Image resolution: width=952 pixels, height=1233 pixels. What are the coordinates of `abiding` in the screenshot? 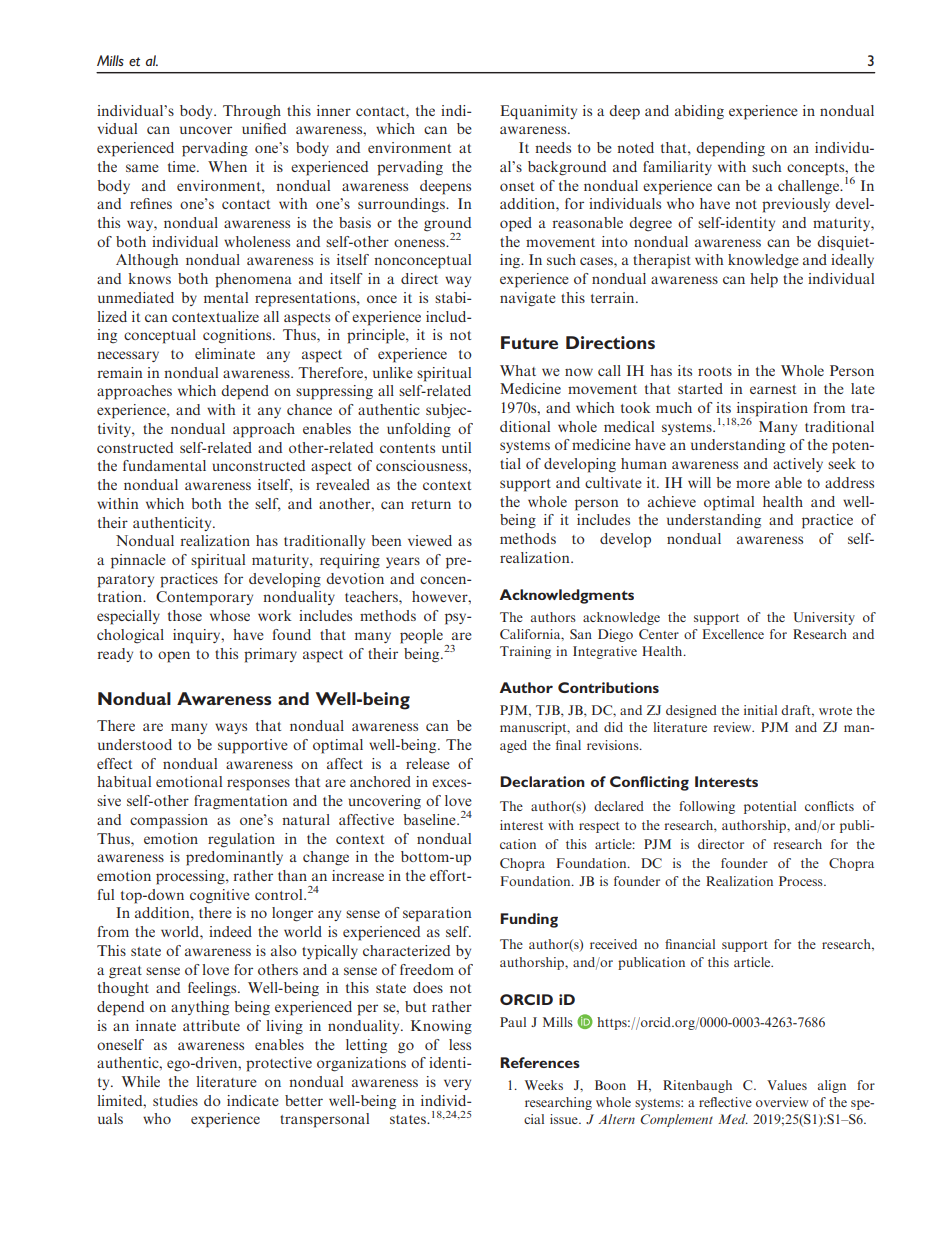 It's located at (699, 112).
